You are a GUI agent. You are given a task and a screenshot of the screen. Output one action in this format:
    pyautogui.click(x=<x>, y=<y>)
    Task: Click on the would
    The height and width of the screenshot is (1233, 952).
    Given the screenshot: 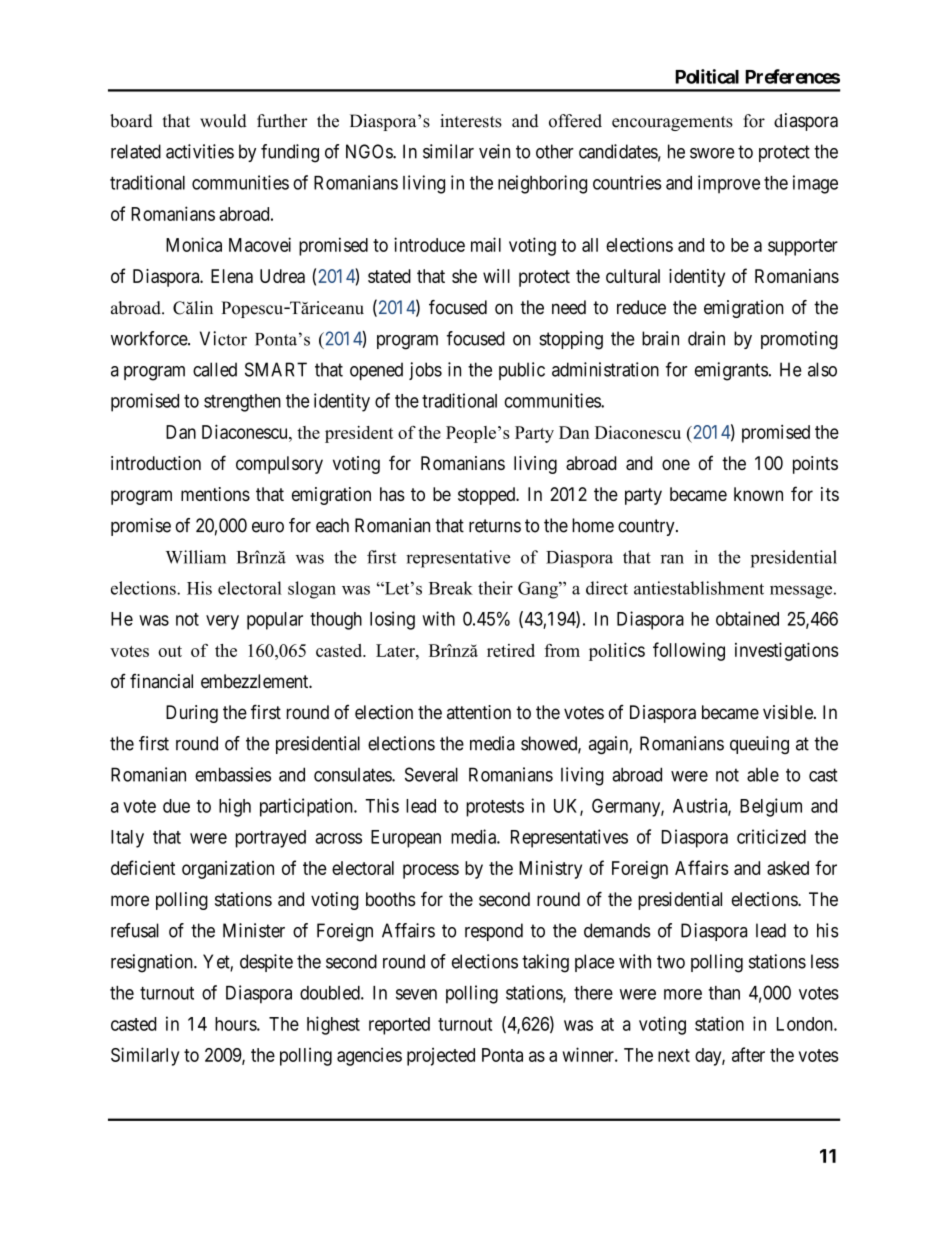 What is the action you would take?
    pyautogui.click(x=223, y=121)
